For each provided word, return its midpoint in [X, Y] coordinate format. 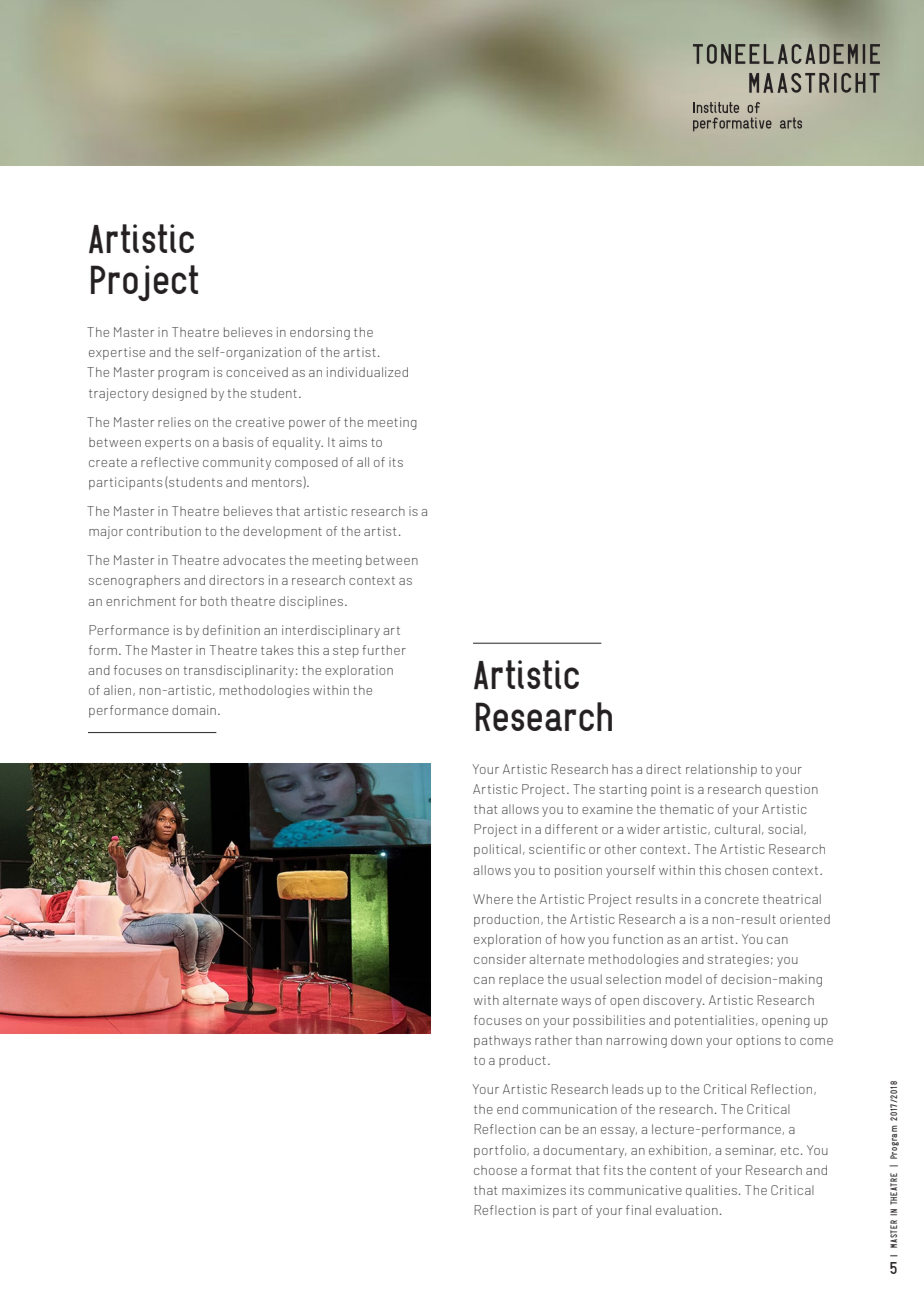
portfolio [501, 1151]
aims [353, 442]
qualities [711, 1191]
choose [495, 1170]
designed [179, 394]
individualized [367, 372]
